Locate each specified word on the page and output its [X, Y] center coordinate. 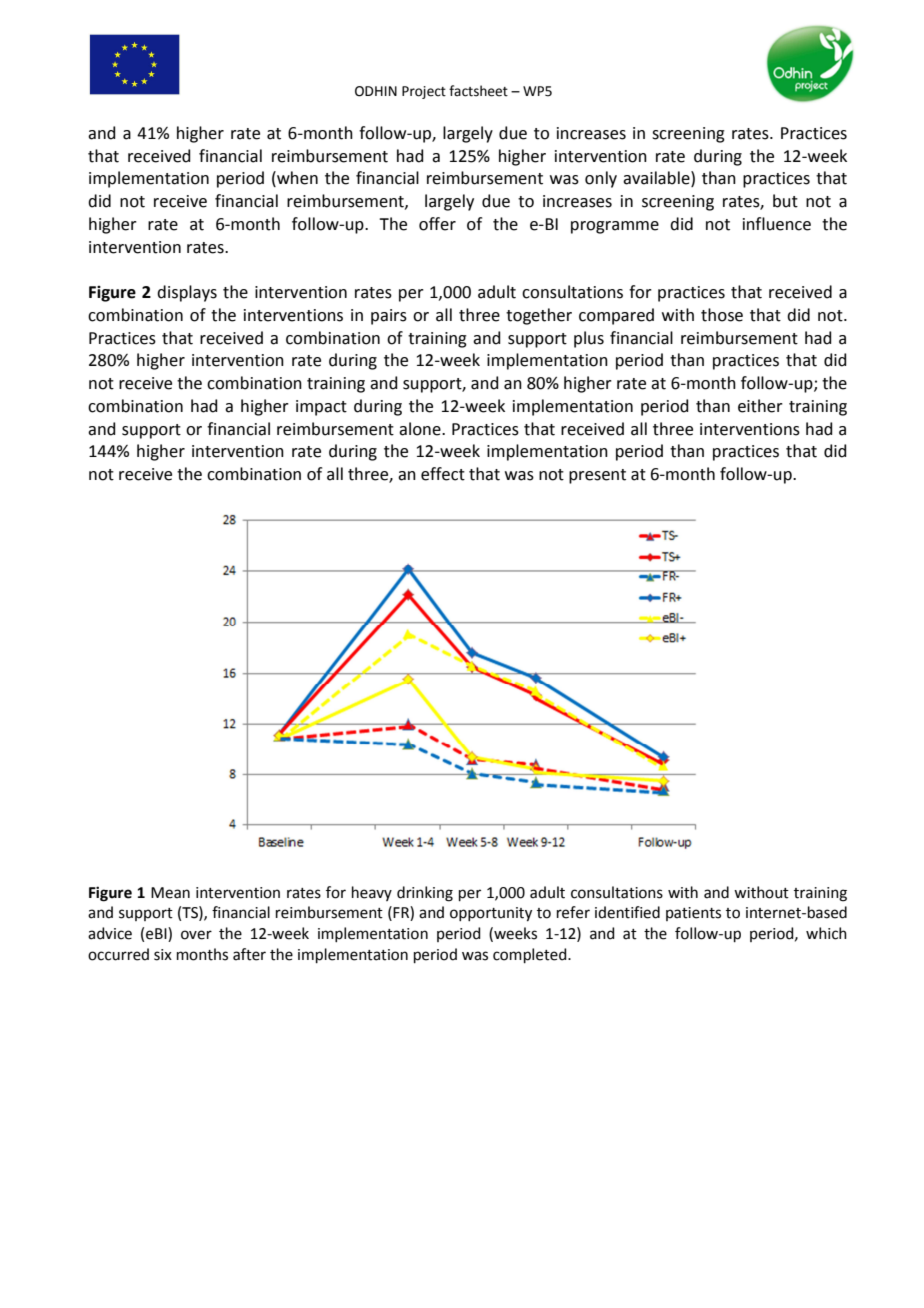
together [539, 316]
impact [321, 408]
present [597, 476]
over [196, 935]
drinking [425, 894]
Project [424, 92]
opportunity [491, 914]
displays [187, 293]
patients [693, 914]
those [722, 315]
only [601, 179]
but [785, 201]
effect [443, 474]
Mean [170, 893]
